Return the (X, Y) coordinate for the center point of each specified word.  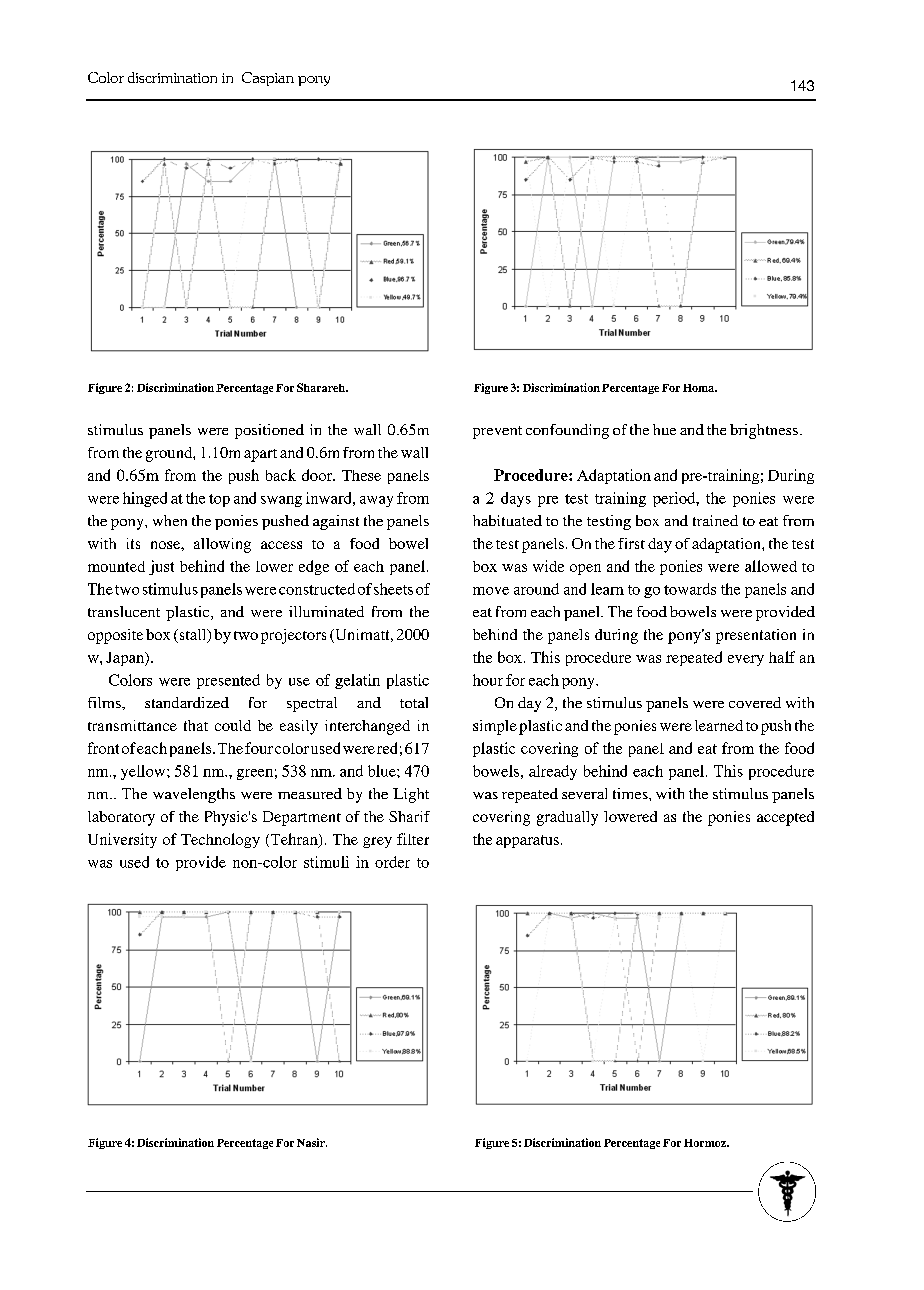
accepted (785, 818)
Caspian (268, 79)
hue (664, 429)
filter (413, 839)
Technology (220, 840)
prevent (497, 432)
